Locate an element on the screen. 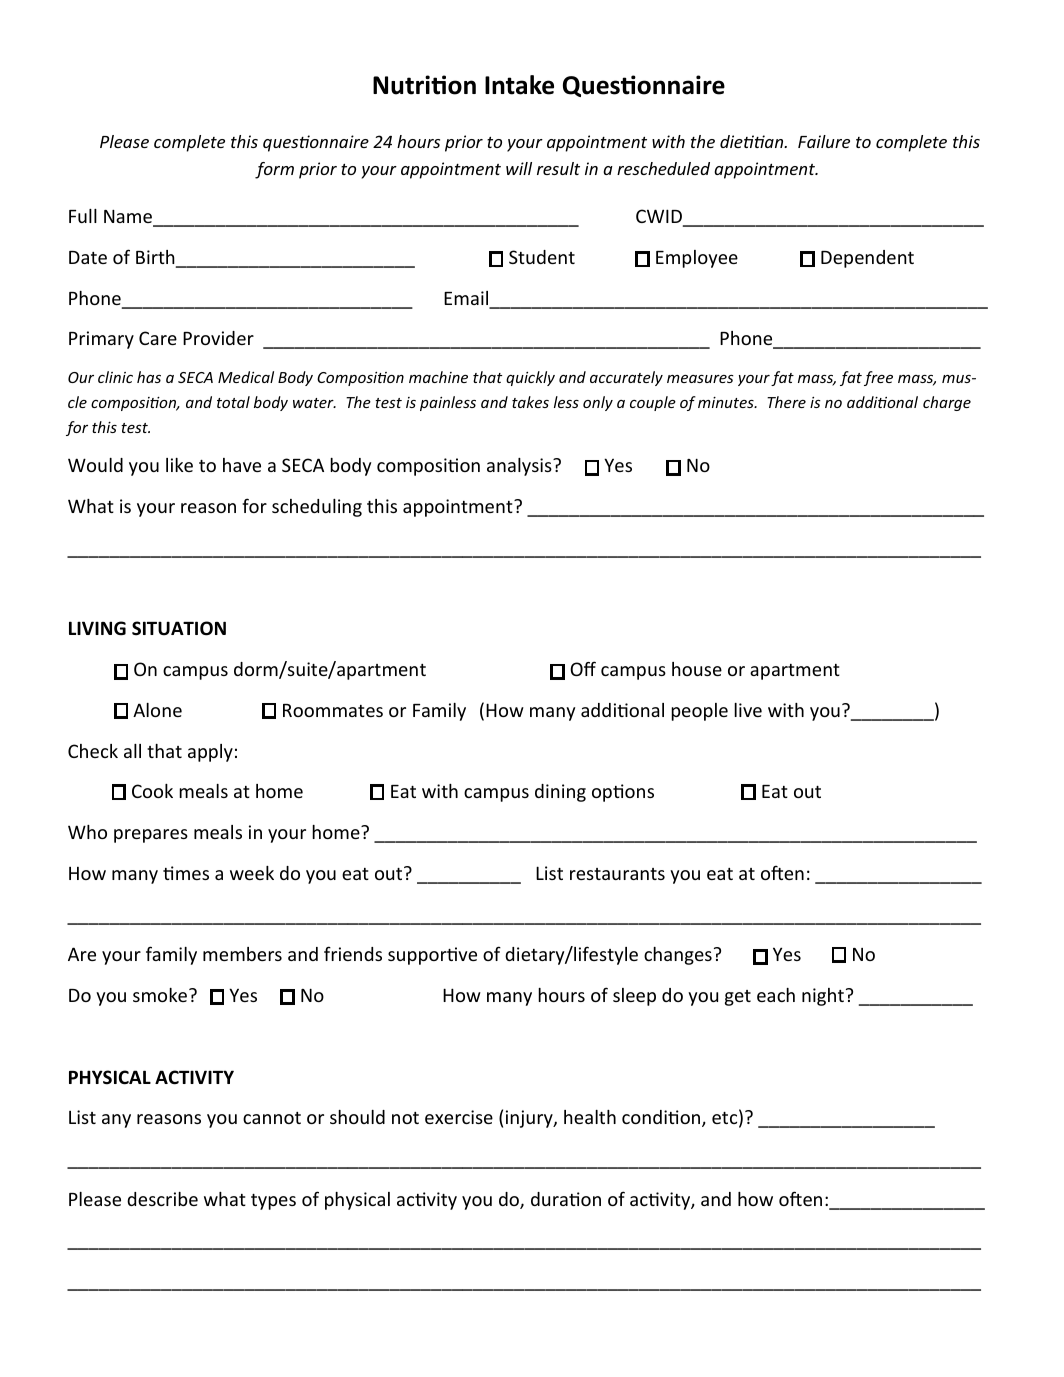 The height and width of the screenshot is (1377, 1064). Off is located at coordinates (583, 668).
